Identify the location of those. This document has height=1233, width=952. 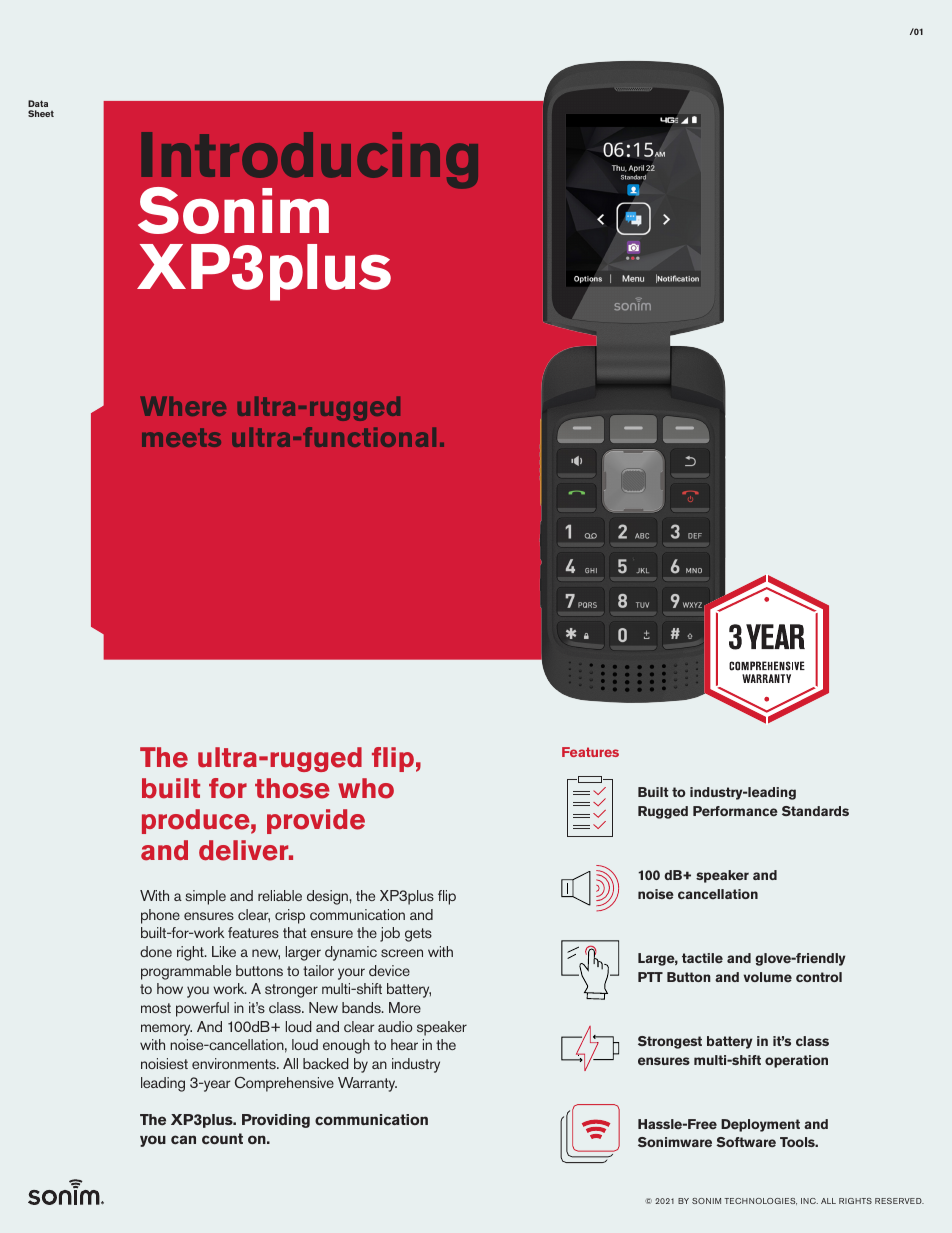
(292, 788).
